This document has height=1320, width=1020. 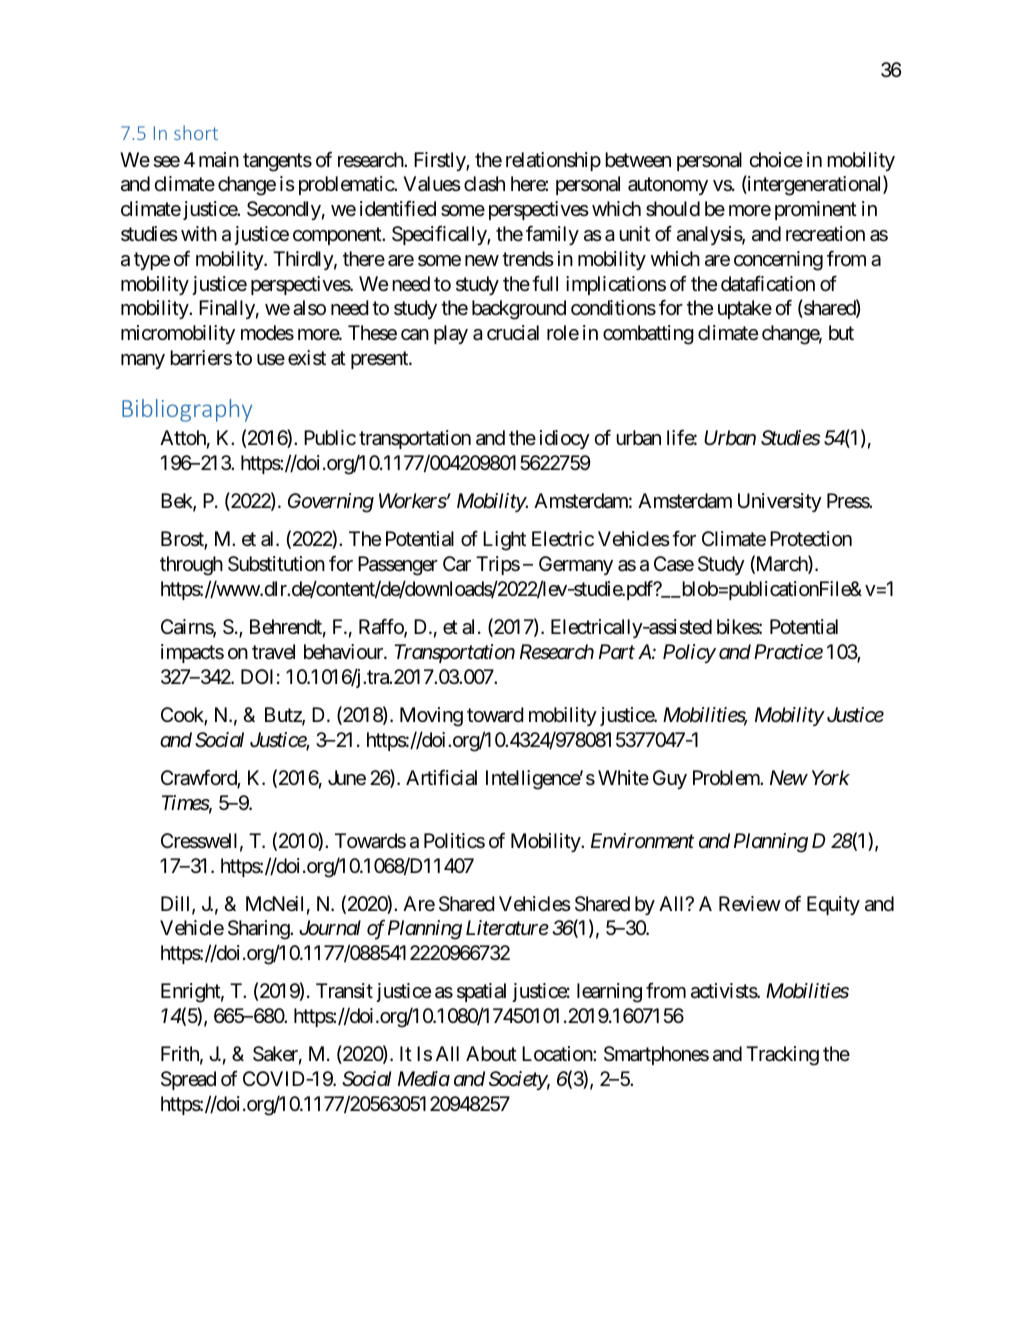 What do you see at coordinates (273, 652) in the document?
I see `travel` at bounding box center [273, 652].
